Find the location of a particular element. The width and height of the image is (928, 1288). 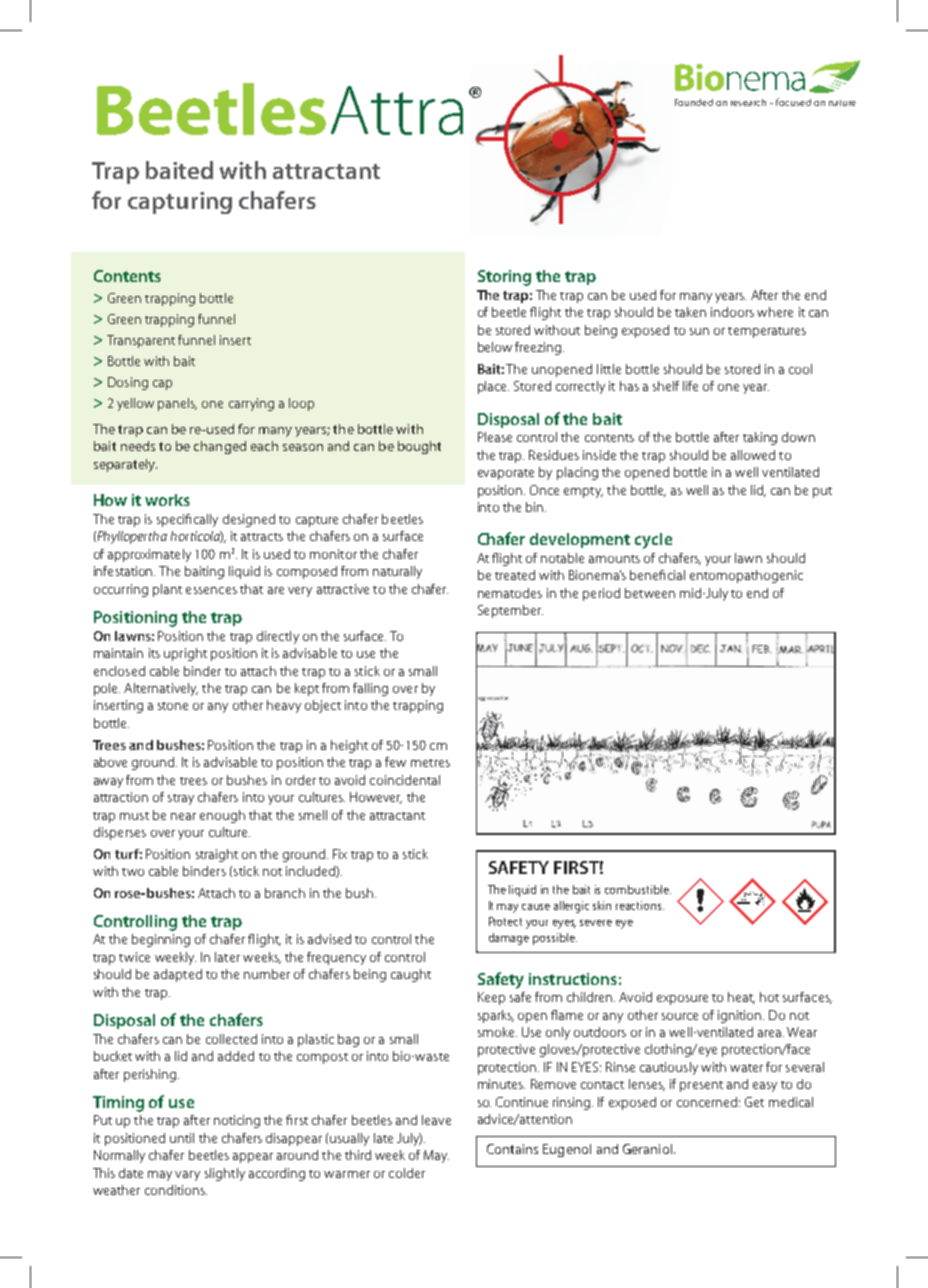

Storing is located at coordinates (504, 278).
